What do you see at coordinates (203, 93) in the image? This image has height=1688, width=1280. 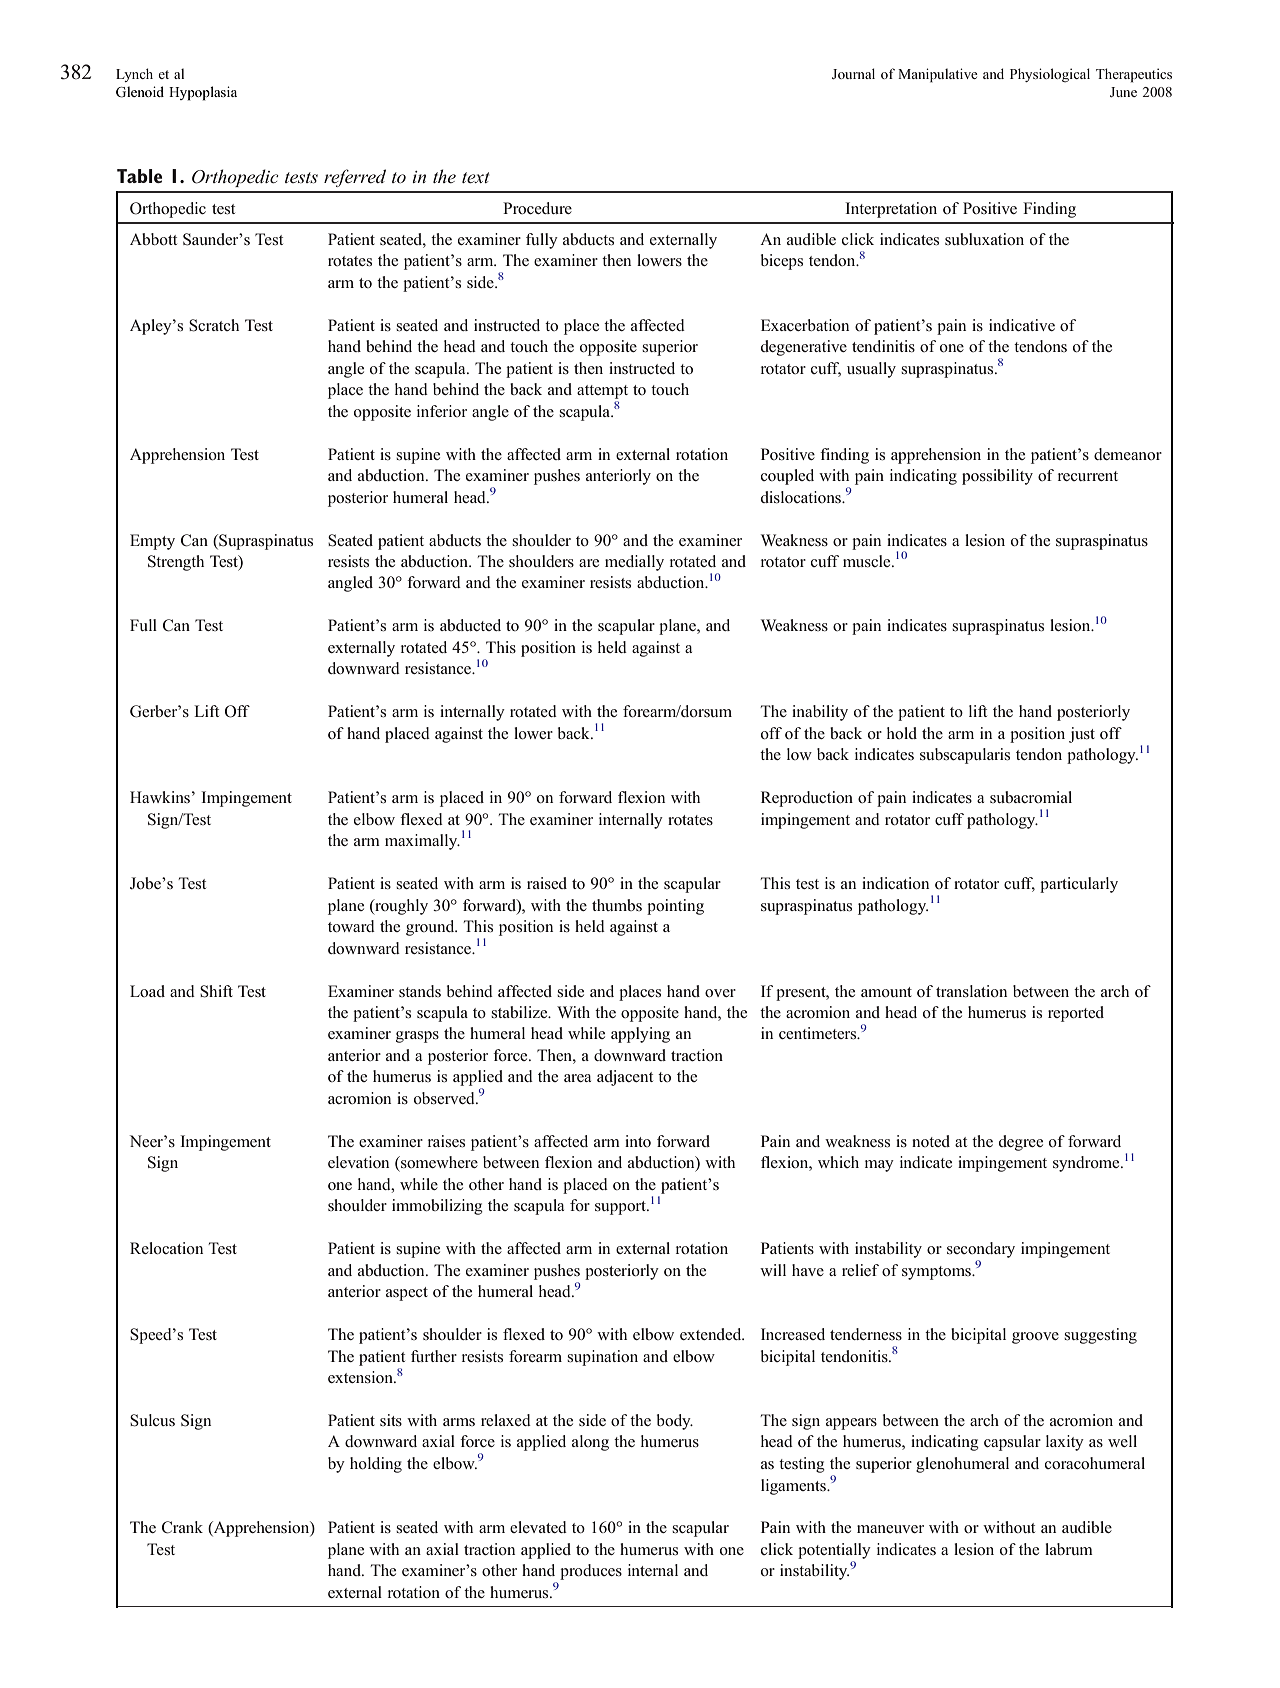 I see `Hypoplasia` at bounding box center [203, 93].
